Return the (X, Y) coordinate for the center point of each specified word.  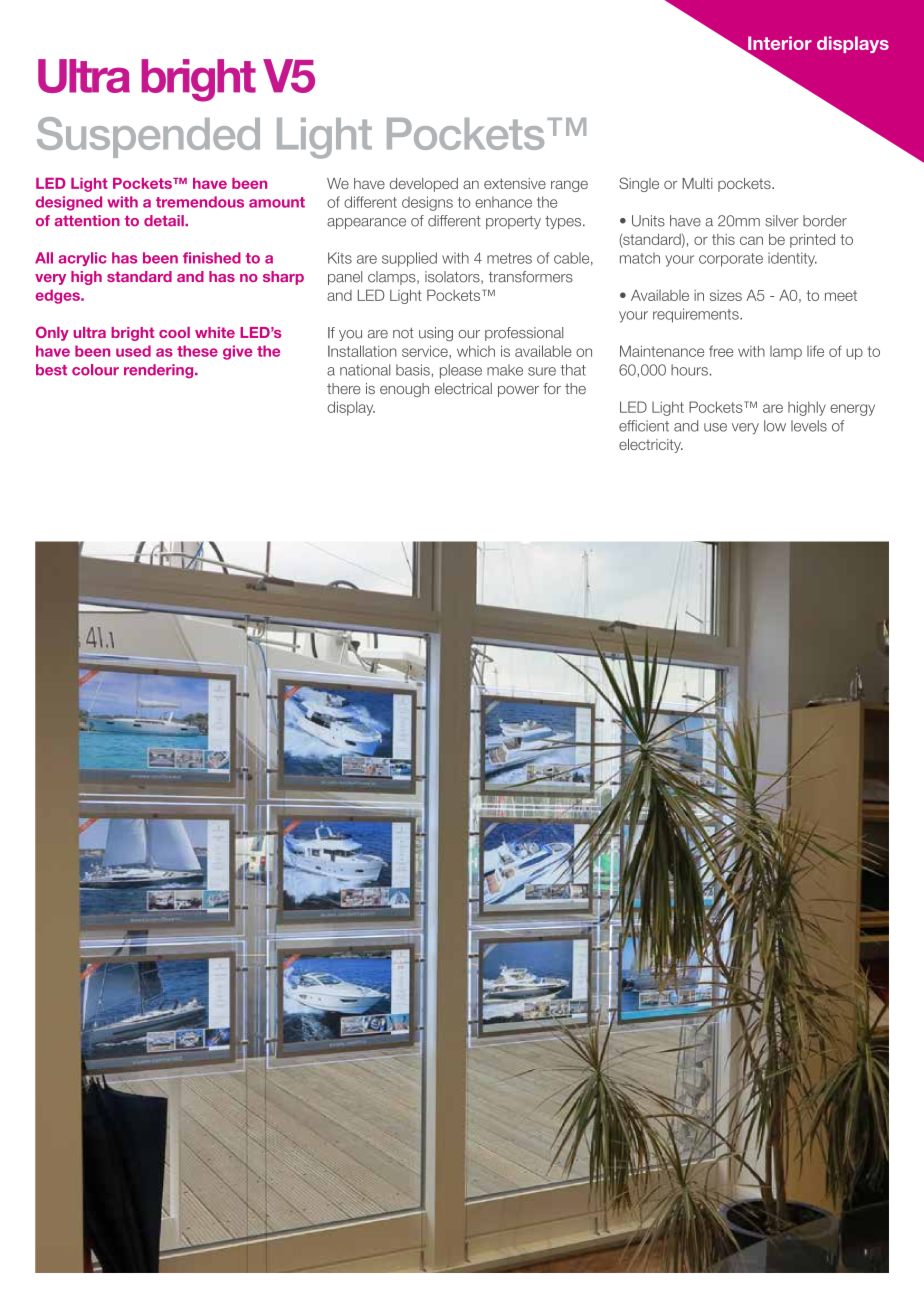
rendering (160, 371)
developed (424, 185)
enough (404, 390)
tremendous (200, 202)
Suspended (148, 137)
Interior (779, 44)
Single (639, 184)
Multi (697, 183)
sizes (726, 295)
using (436, 334)
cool (174, 332)
